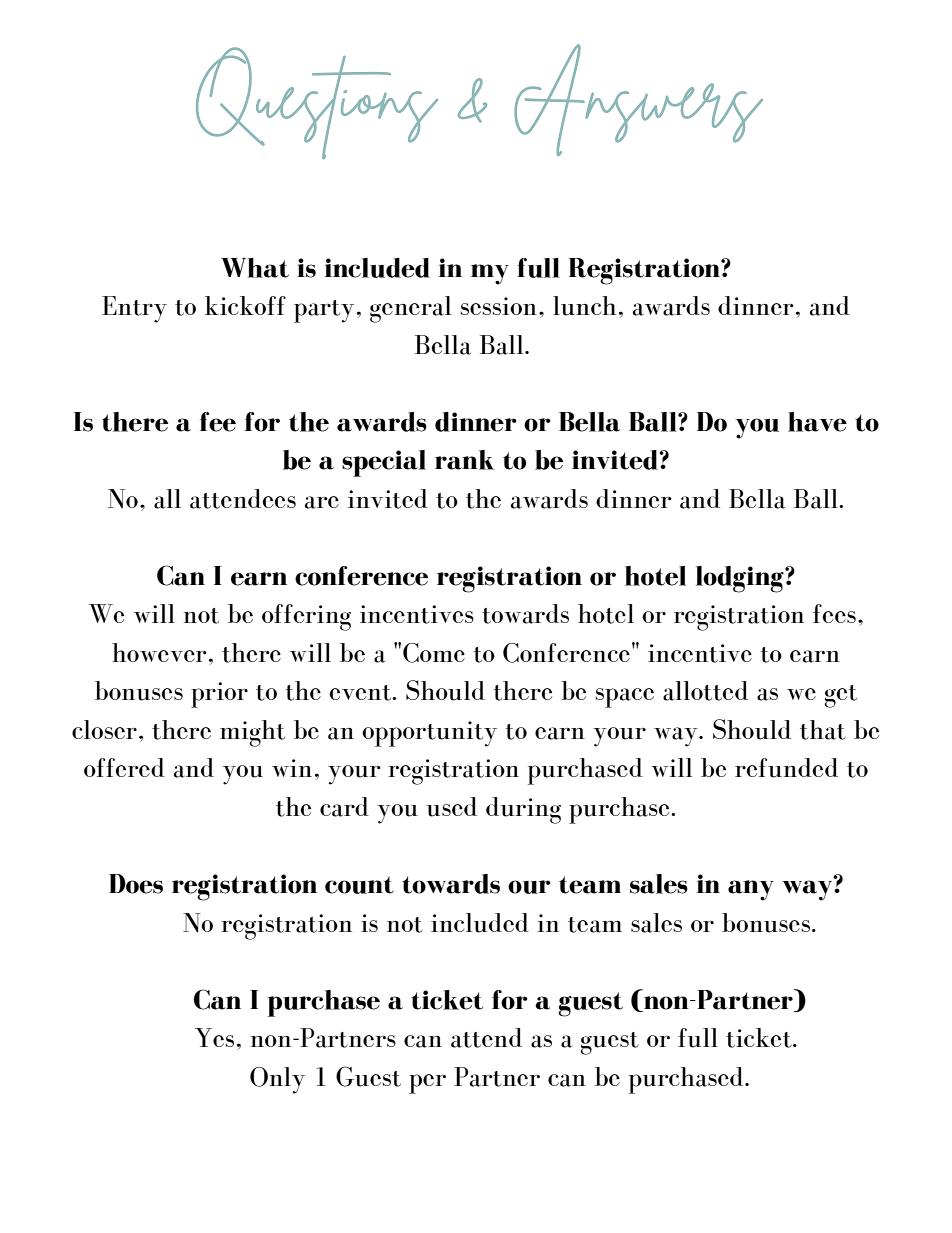 The height and width of the page is (1233, 952). Describe the element at coordinates (584, 306) in the page. I see `lunch` at that location.
